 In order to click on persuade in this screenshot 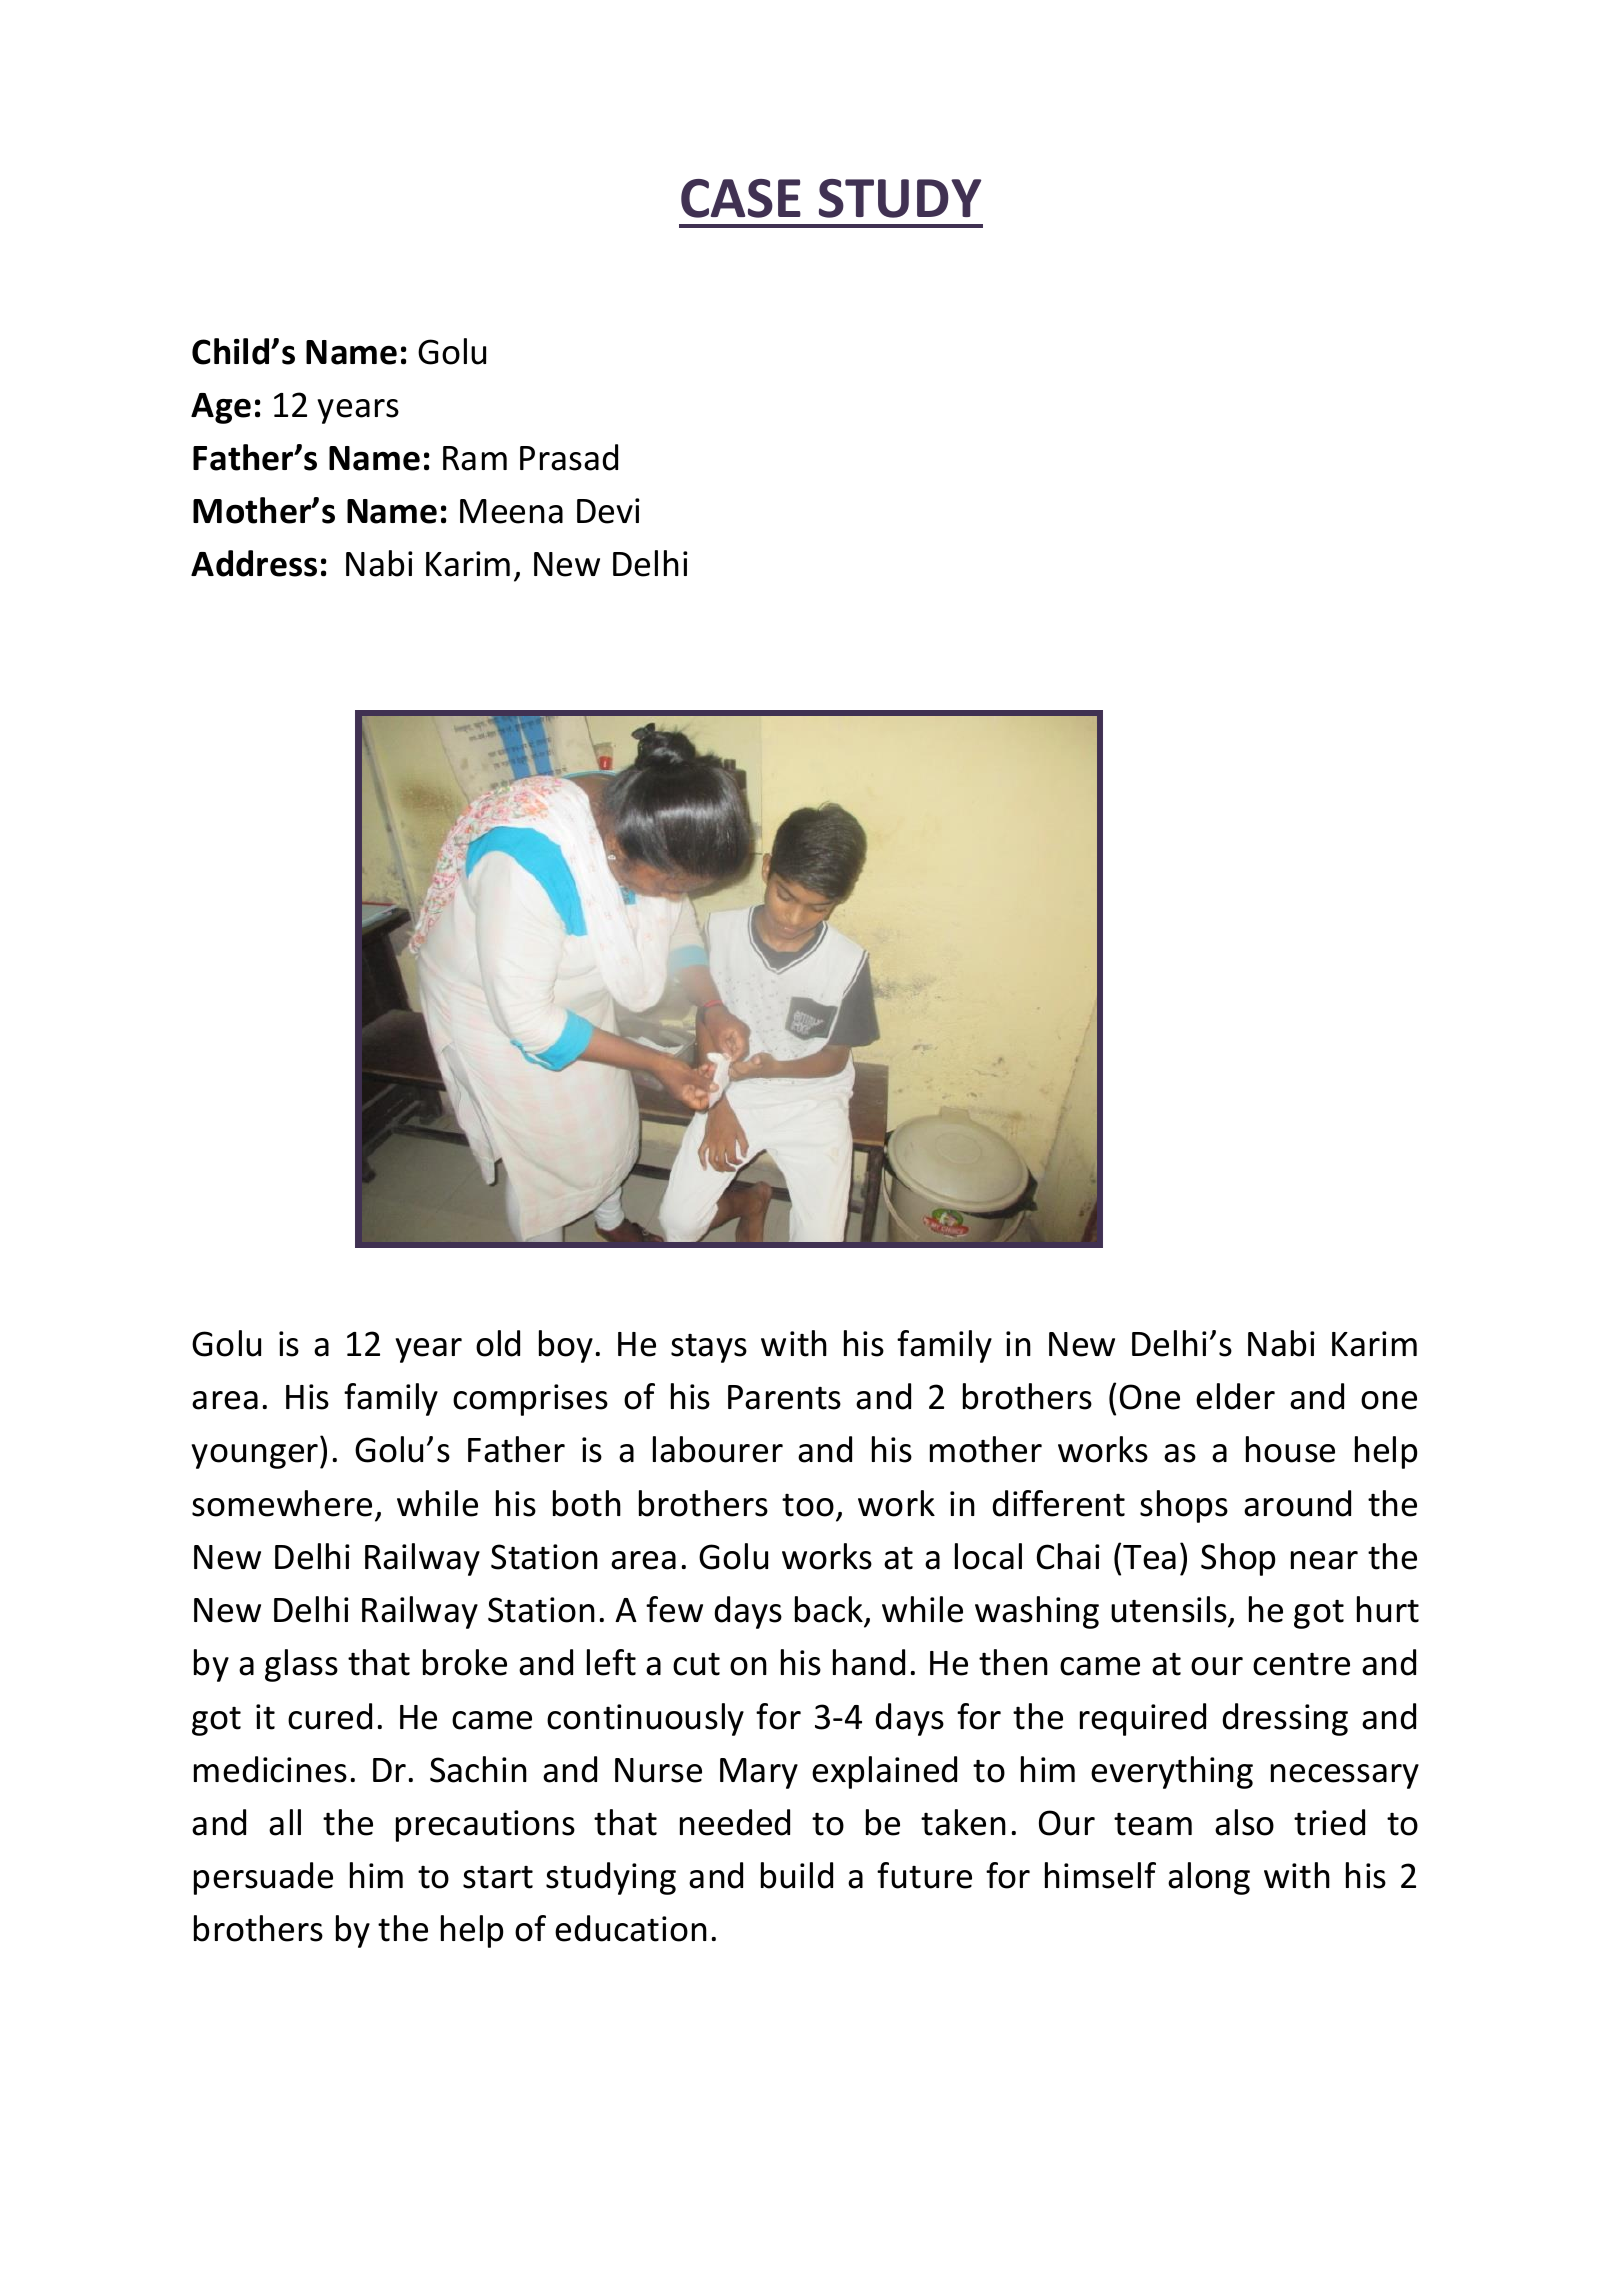, I will do `click(263, 1878)`.
